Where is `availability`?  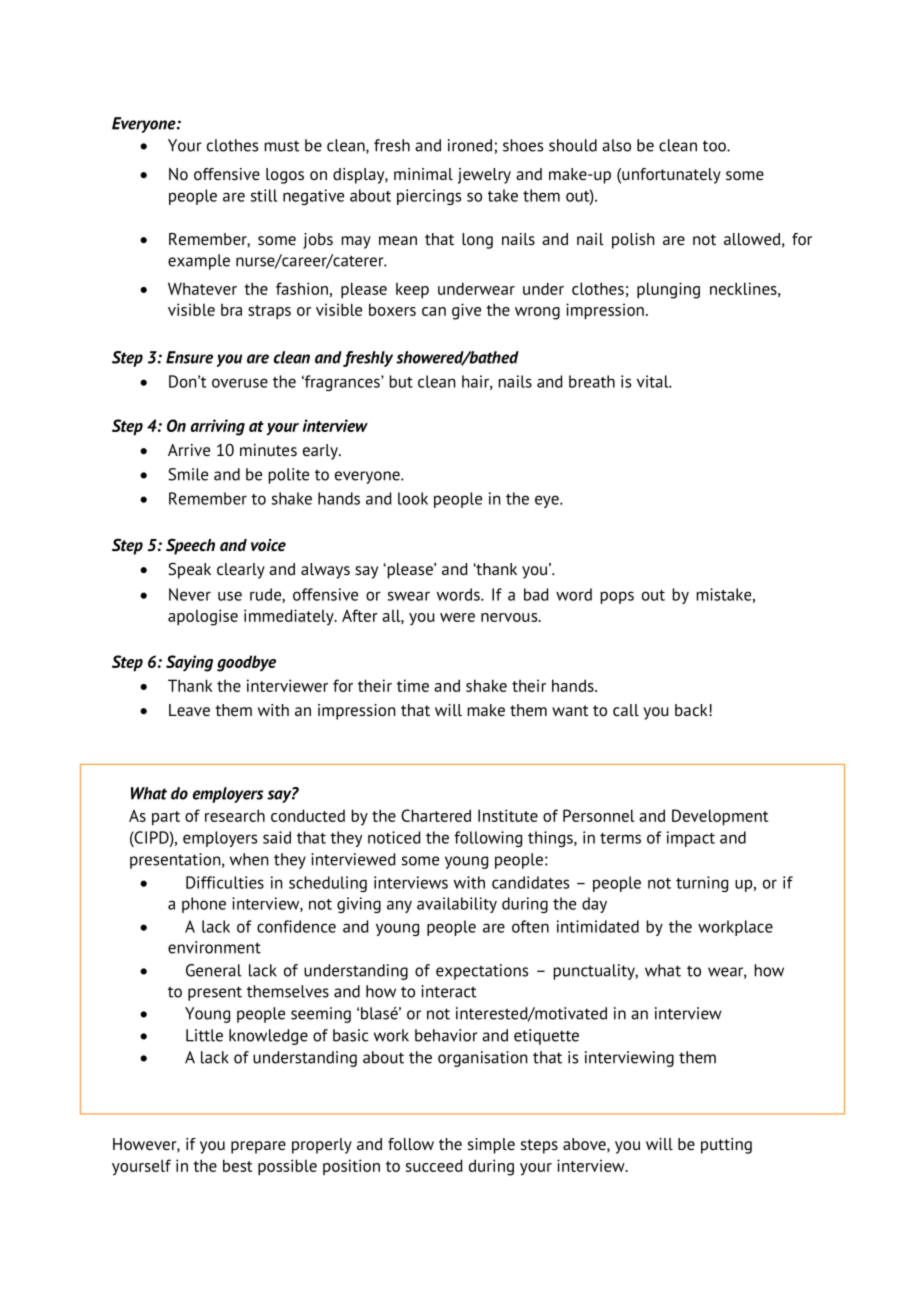 availability is located at coordinates (457, 905).
